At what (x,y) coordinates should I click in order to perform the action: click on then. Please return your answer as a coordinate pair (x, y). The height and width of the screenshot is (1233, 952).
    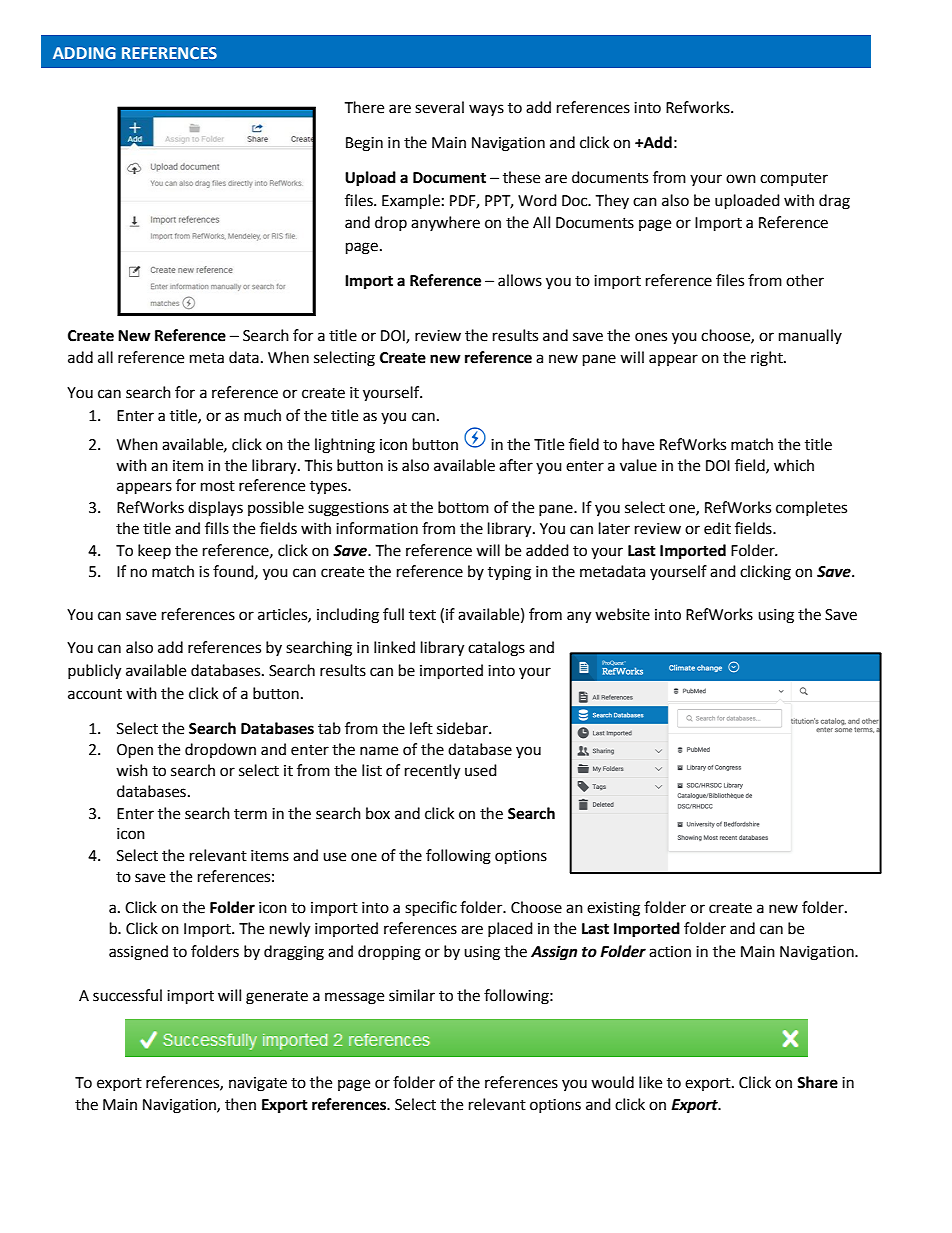
    Looking at the image, I should click on (240, 1104).
